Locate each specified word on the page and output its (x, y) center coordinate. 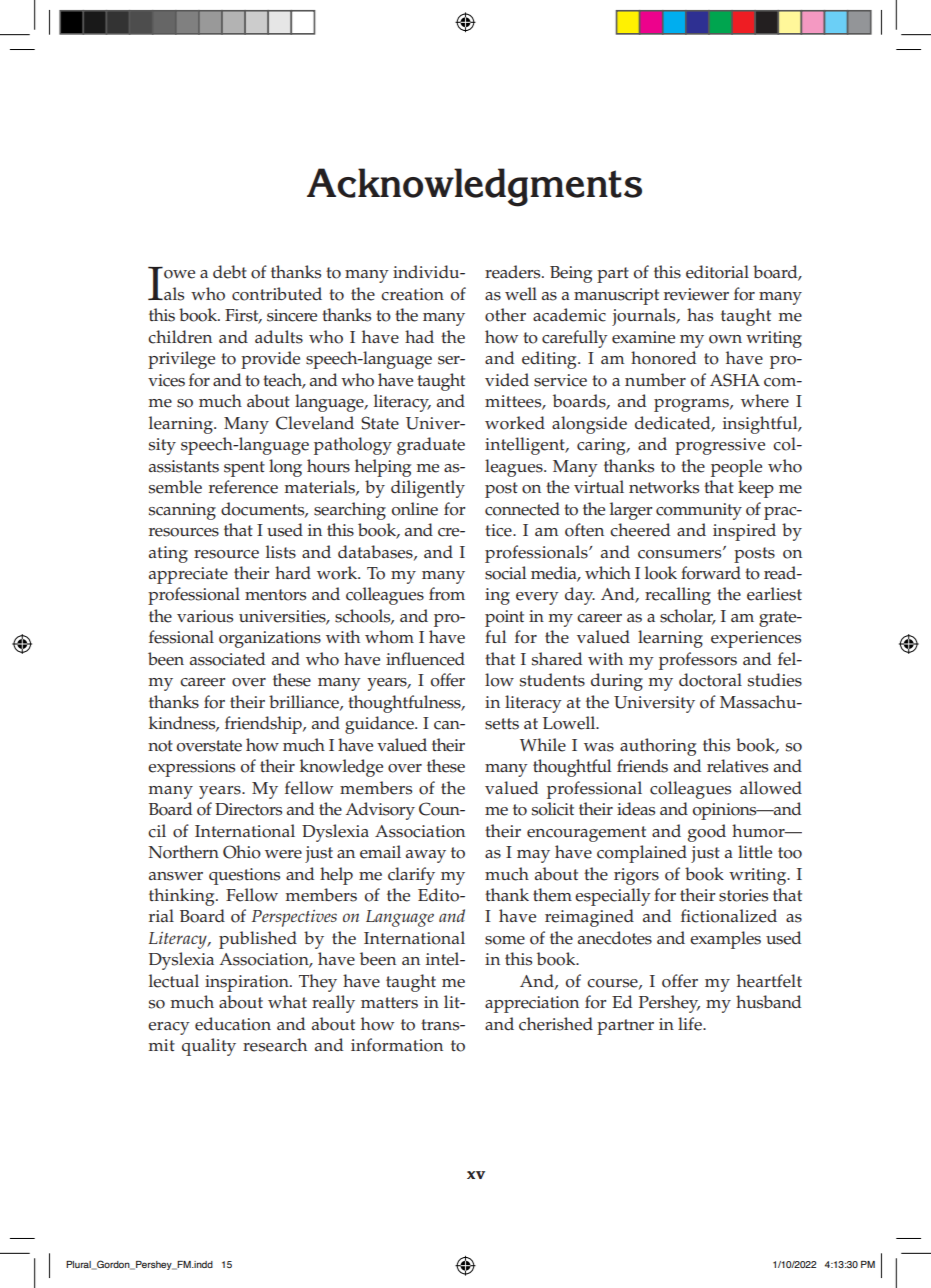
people (736, 468)
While (543, 745)
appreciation (532, 1004)
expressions (191, 768)
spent (244, 469)
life (691, 1024)
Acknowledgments (474, 187)
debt (230, 272)
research (275, 1045)
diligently (428, 489)
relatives (737, 766)
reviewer (696, 294)
